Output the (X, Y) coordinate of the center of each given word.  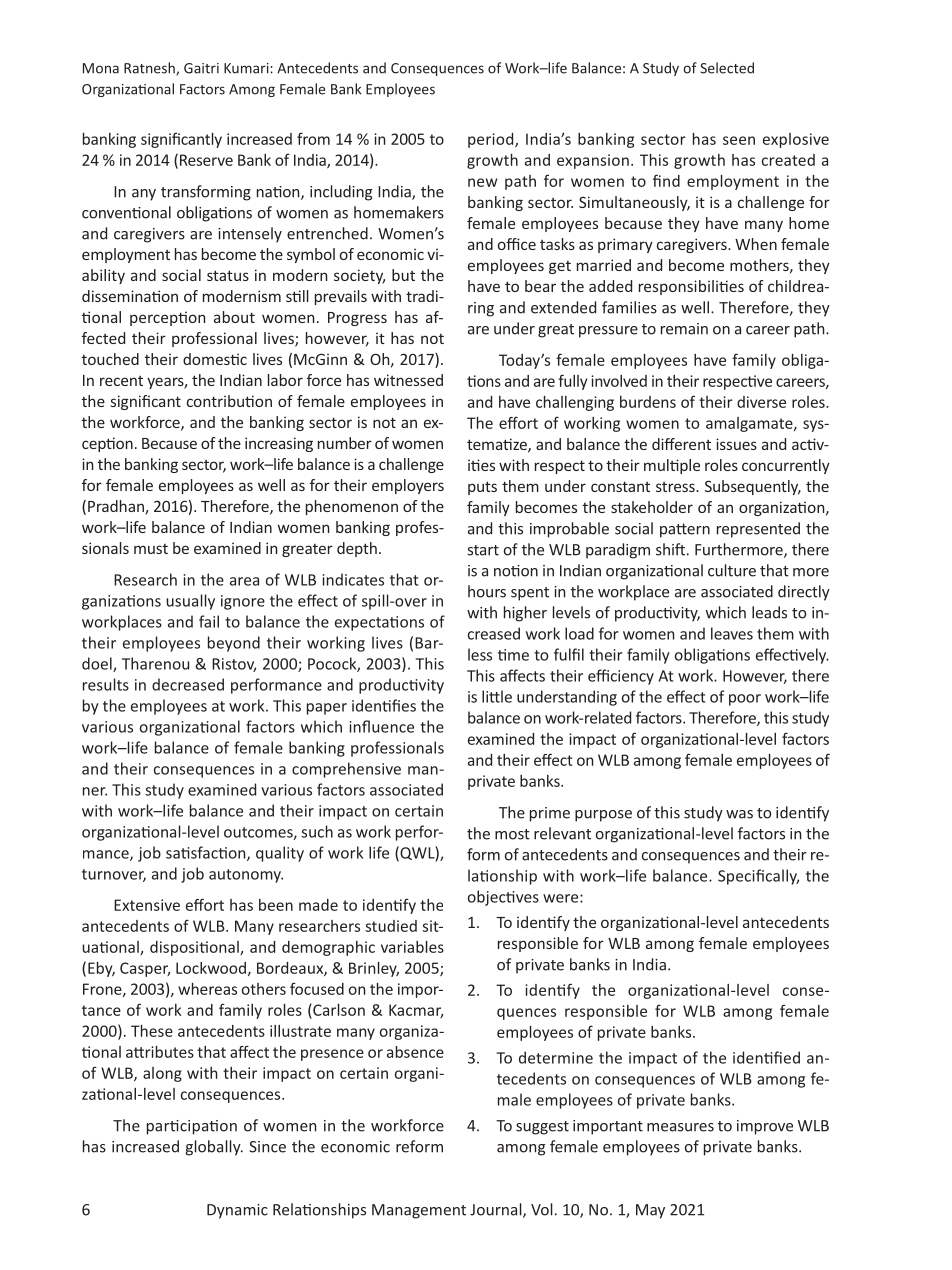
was (739, 814)
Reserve (206, 160)
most (512, 834)
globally (214, 1148)
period (492, 140)
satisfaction (207, 853)
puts (482, 488)
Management (419, 1211)
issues (736, 444)
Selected (727, 68)
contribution (229, 401)
